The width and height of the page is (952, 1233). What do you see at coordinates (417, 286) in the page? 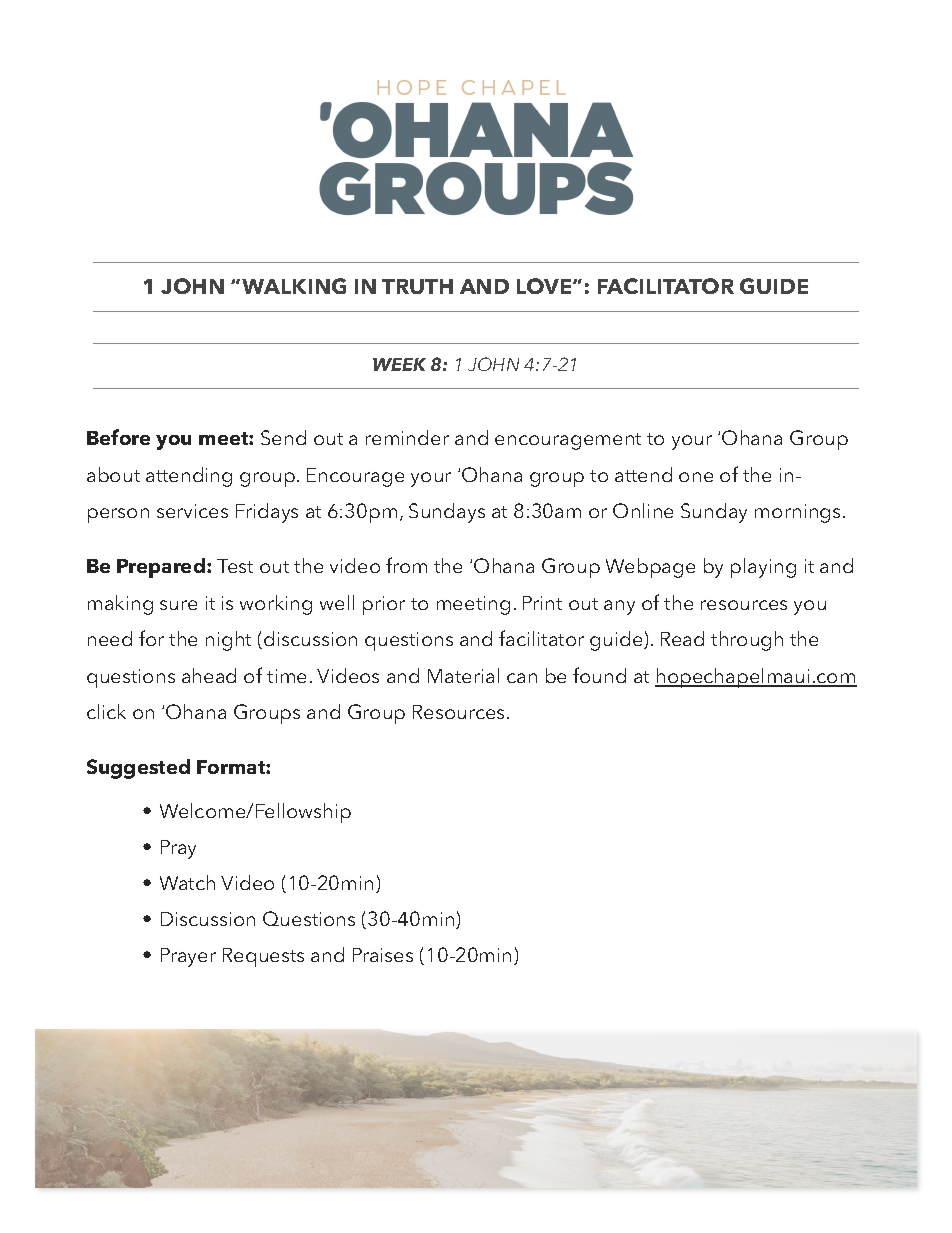
I see `TRUTH` at bounding box center [417, 286].
